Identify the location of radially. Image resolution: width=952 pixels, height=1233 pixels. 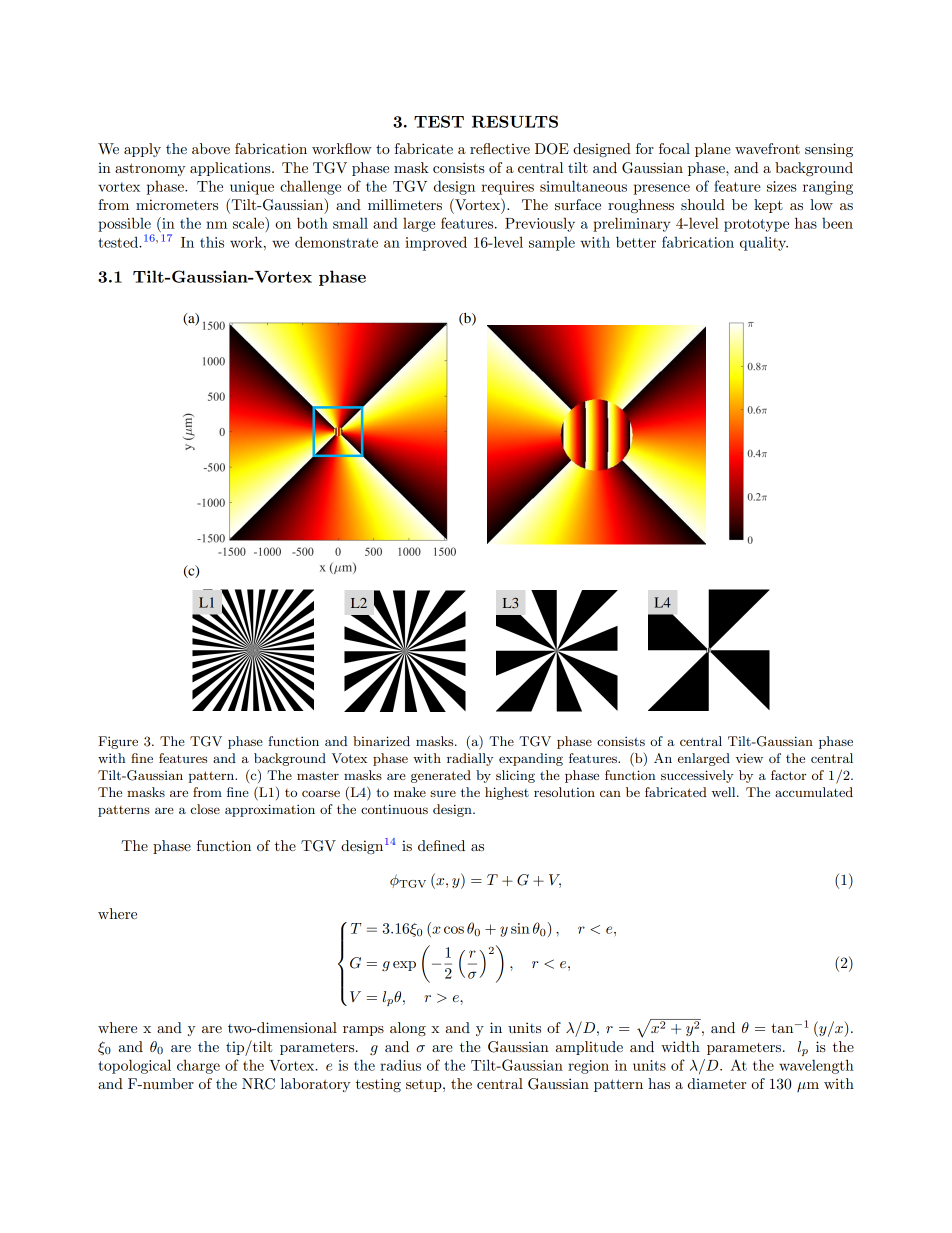
(470, 759).
